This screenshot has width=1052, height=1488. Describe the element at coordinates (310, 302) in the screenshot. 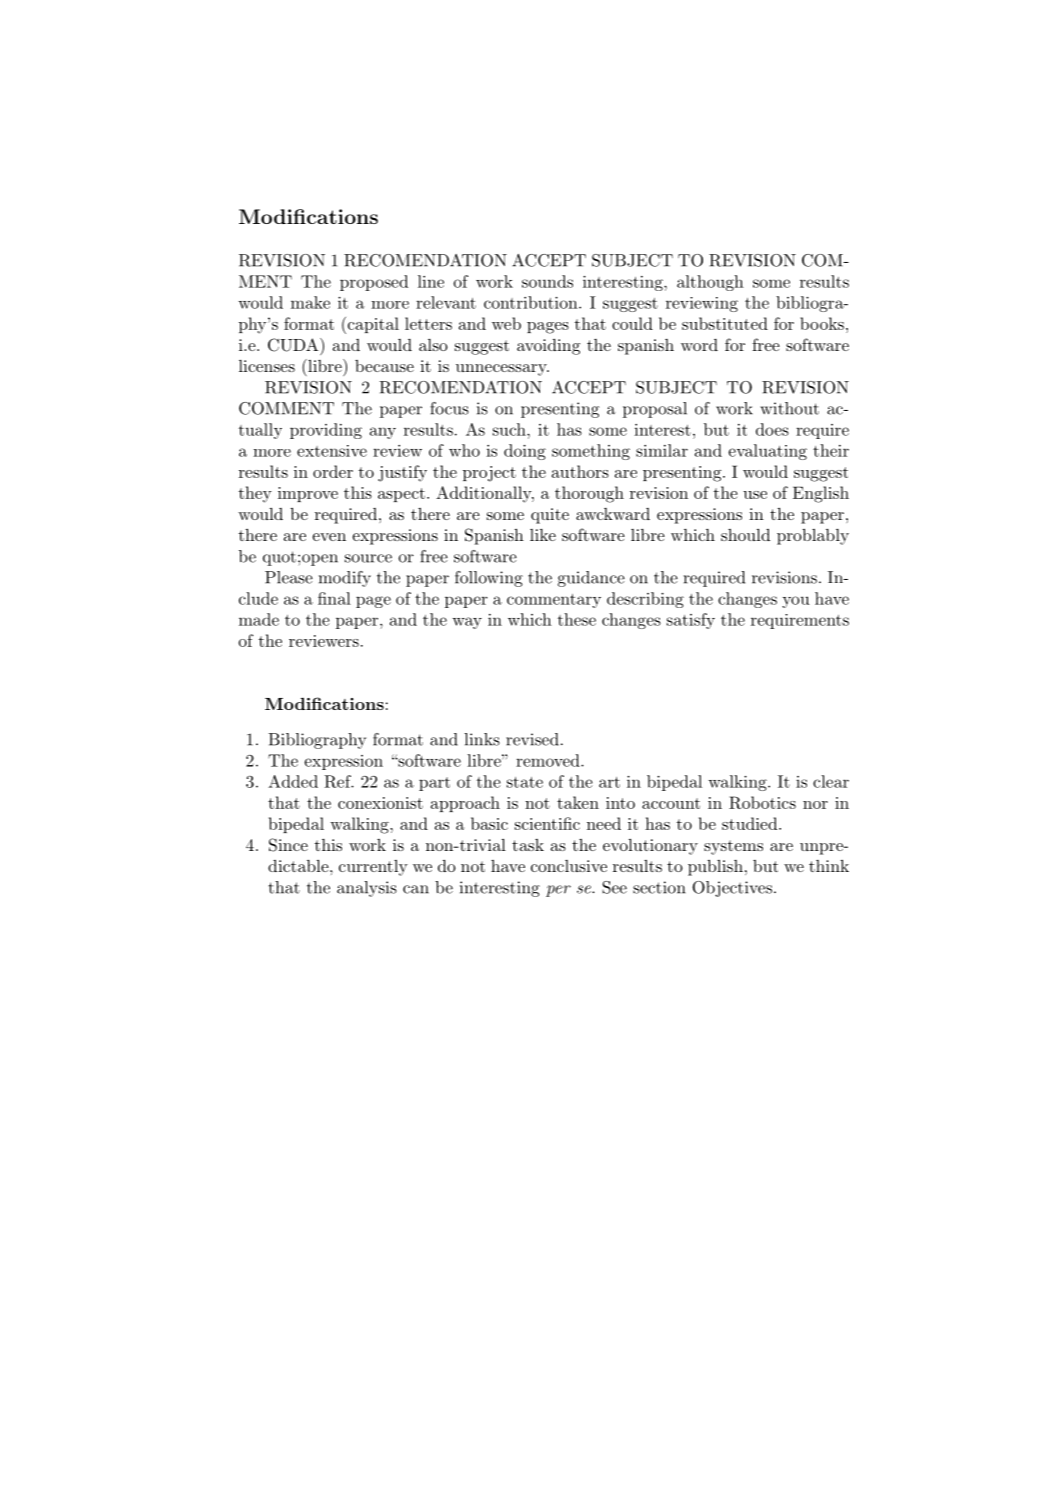

I see `make` at that location.
